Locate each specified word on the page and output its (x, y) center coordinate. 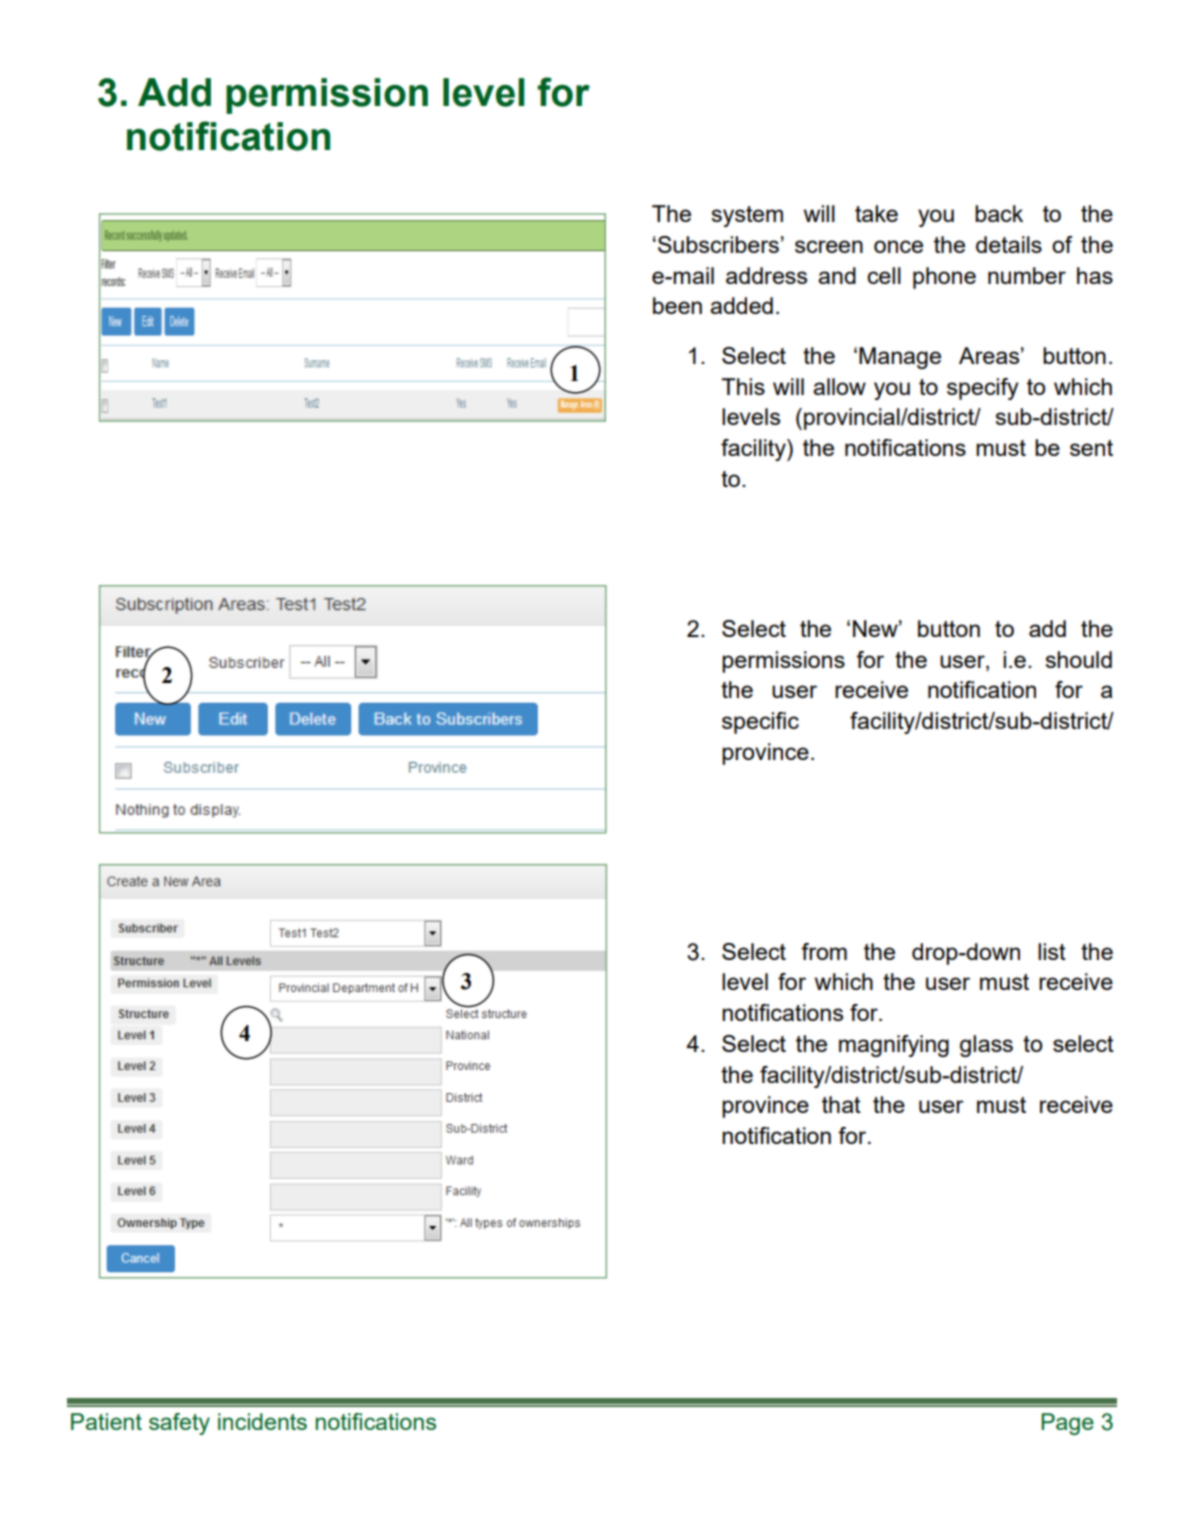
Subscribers (718, 244)
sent (1091, 448)
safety (179, 1424)
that (841, 1104)
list (1052, 951)
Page (1067, 1424)
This (743, 386)
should (1078, 659)
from (824, 951)
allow (839, 386)
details (1009, 244)
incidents (262, 1421)
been (677, 305)
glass (986, 1046)
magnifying (894, 1046)
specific (760, 723)
